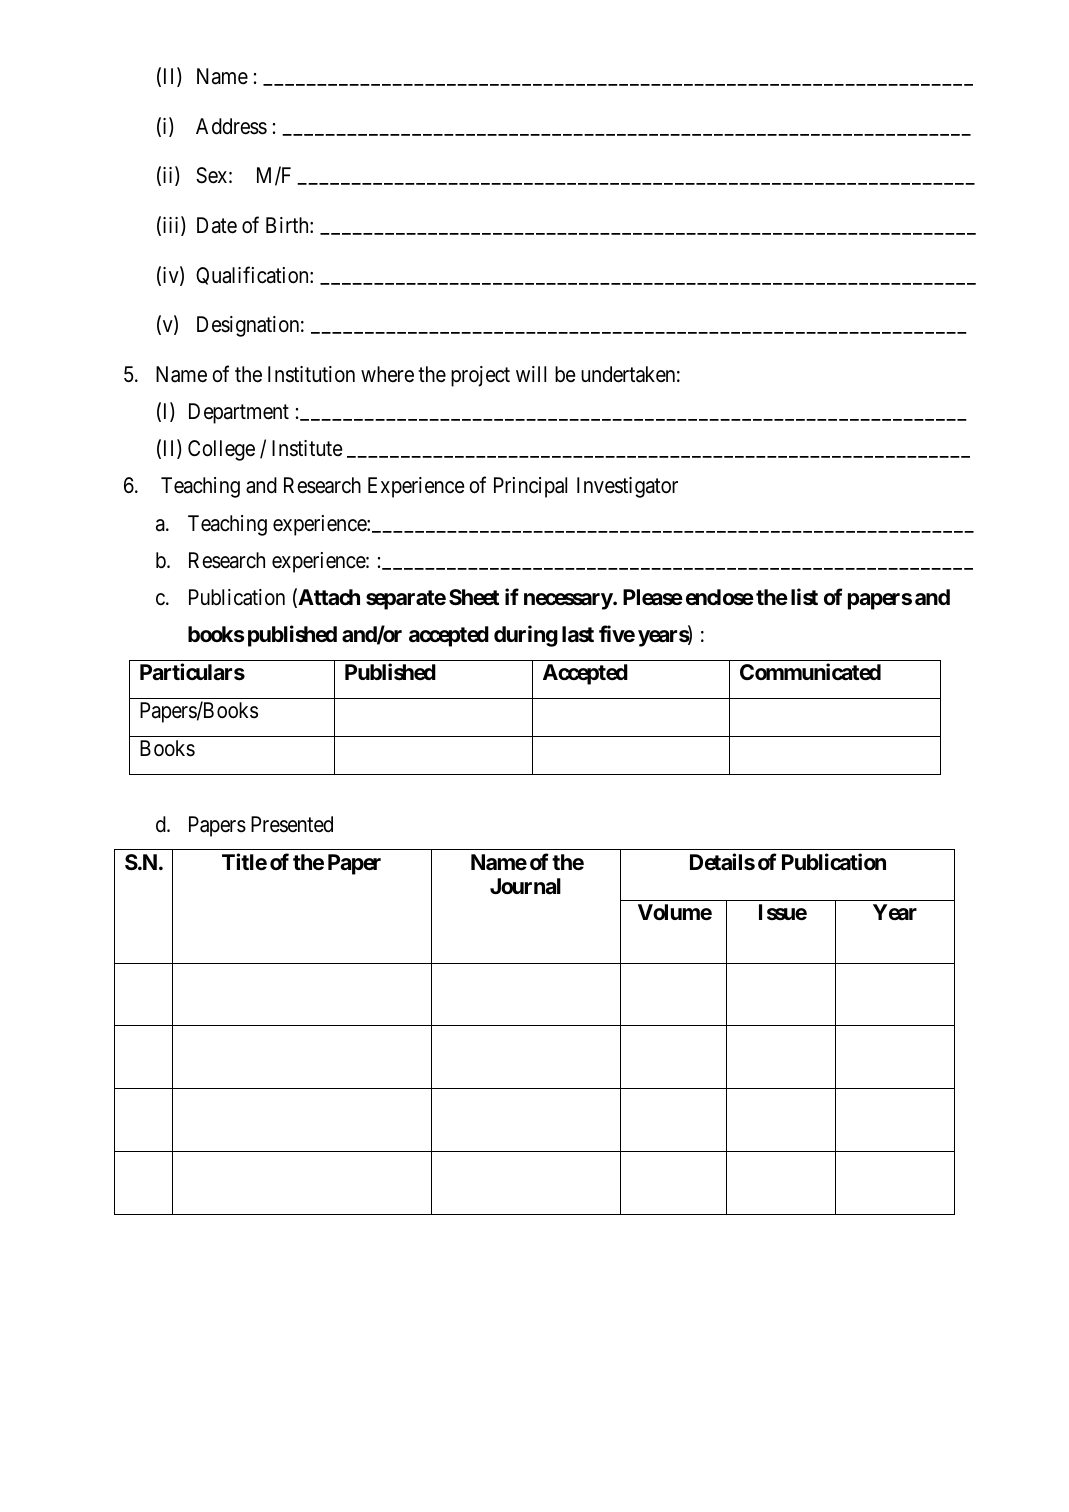 The image size is (1069, 1512). Describe the element at coordinates (292, 824) in the screenshot. I see `Presented` at that location.
